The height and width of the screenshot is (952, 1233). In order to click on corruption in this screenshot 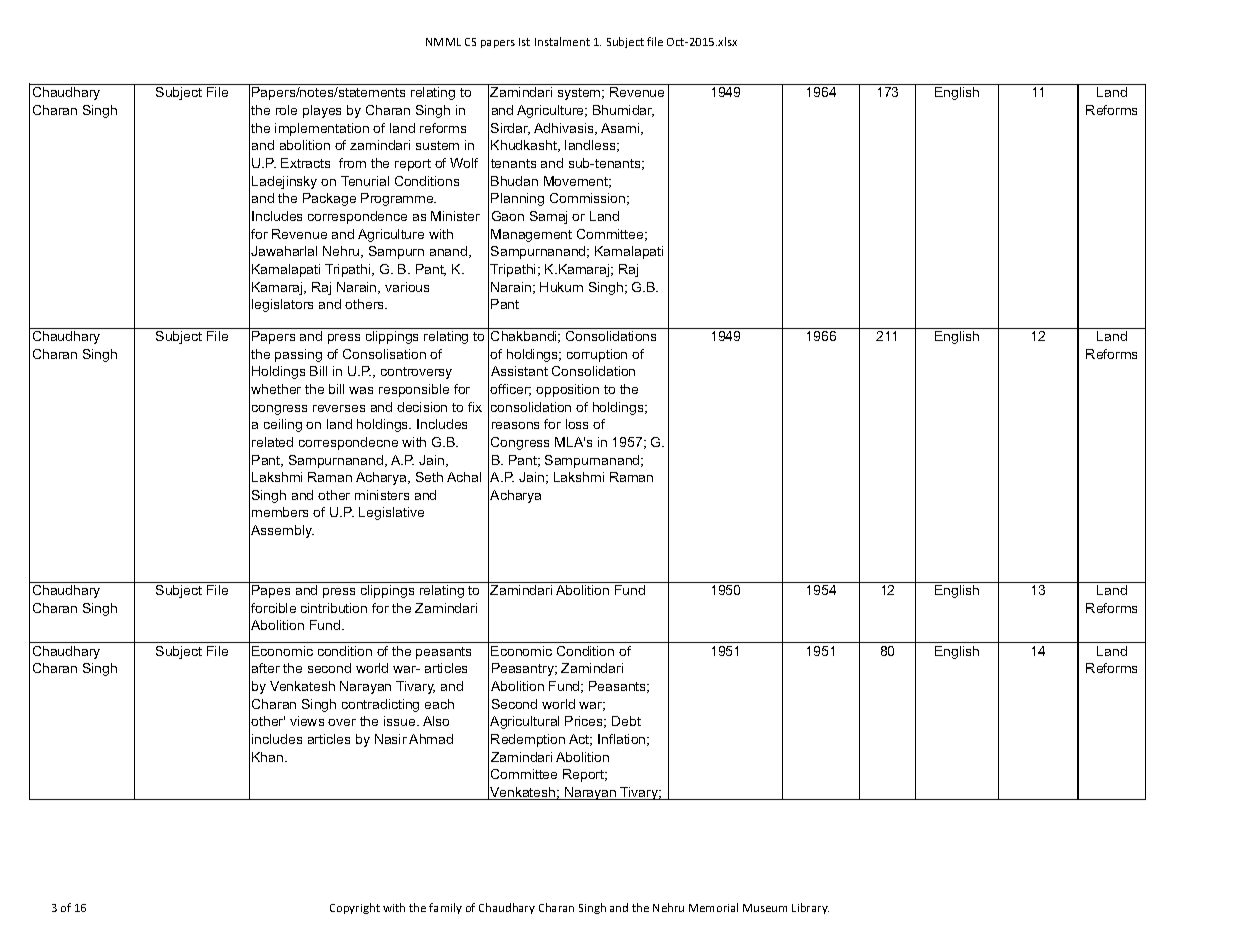, I will do `click(597, 355)`.
